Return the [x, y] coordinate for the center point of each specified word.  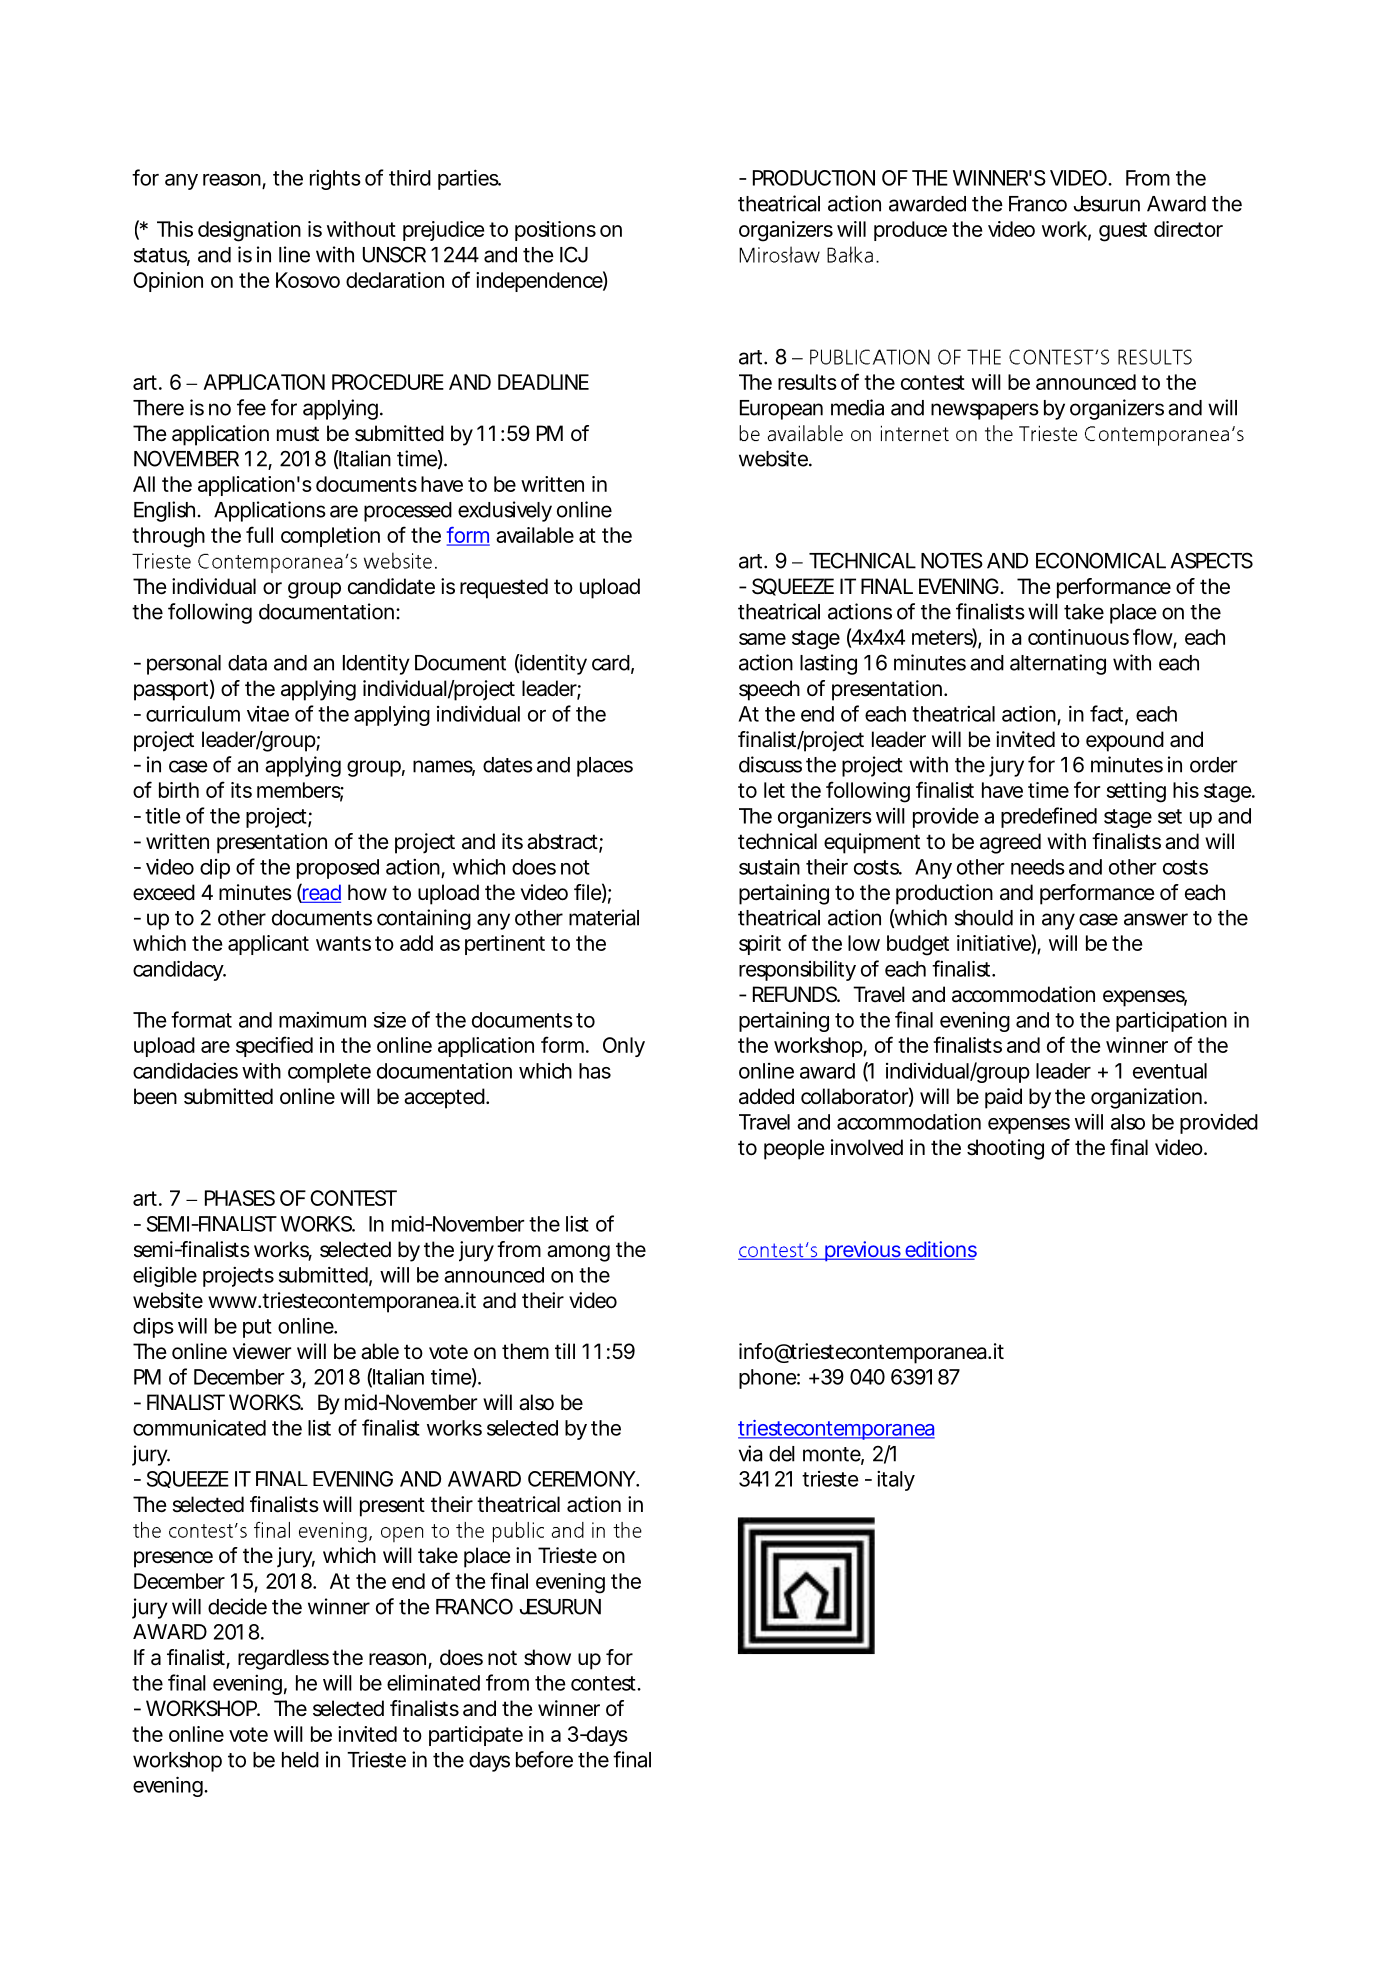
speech [769, 690]
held [300, 1760]
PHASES [240, 1198]
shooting [1005, 1149]
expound [1125, 741]
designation [249, 231]
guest [1123, 232]
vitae [268, 714]
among [578, 1253]
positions [555, 231]
